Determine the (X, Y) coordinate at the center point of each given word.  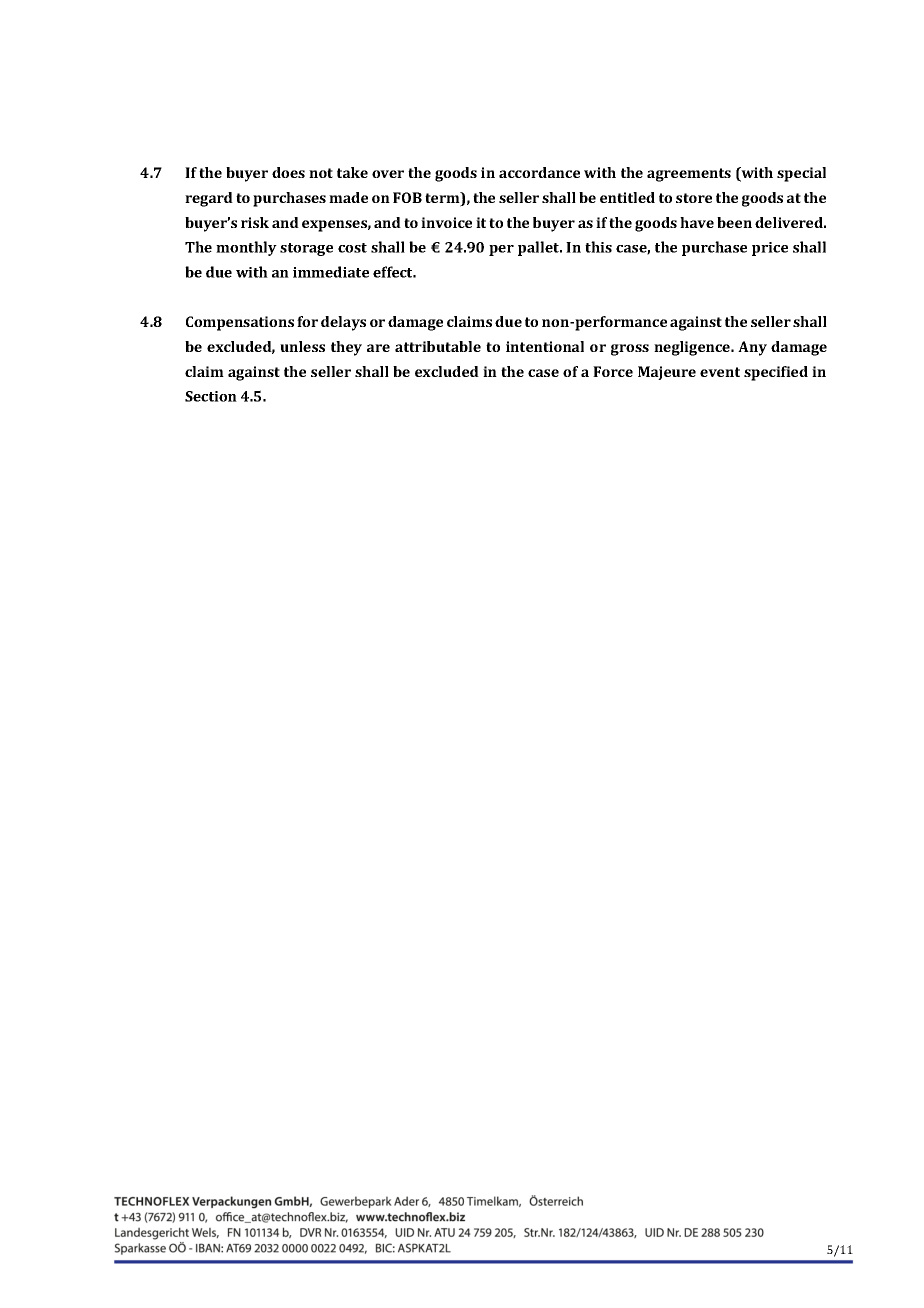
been (734, 222)
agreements (689, 175)
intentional (545, 346)
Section (211, 396)
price (770, 249)
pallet (540, 248)
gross (630, 350)
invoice (446, 222)
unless (302, 346)
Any (752, 348)
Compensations (240, 323)
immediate (331, 272)
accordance (539, 172)
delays (343, 323)
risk (255, 222)
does (288, 172)
